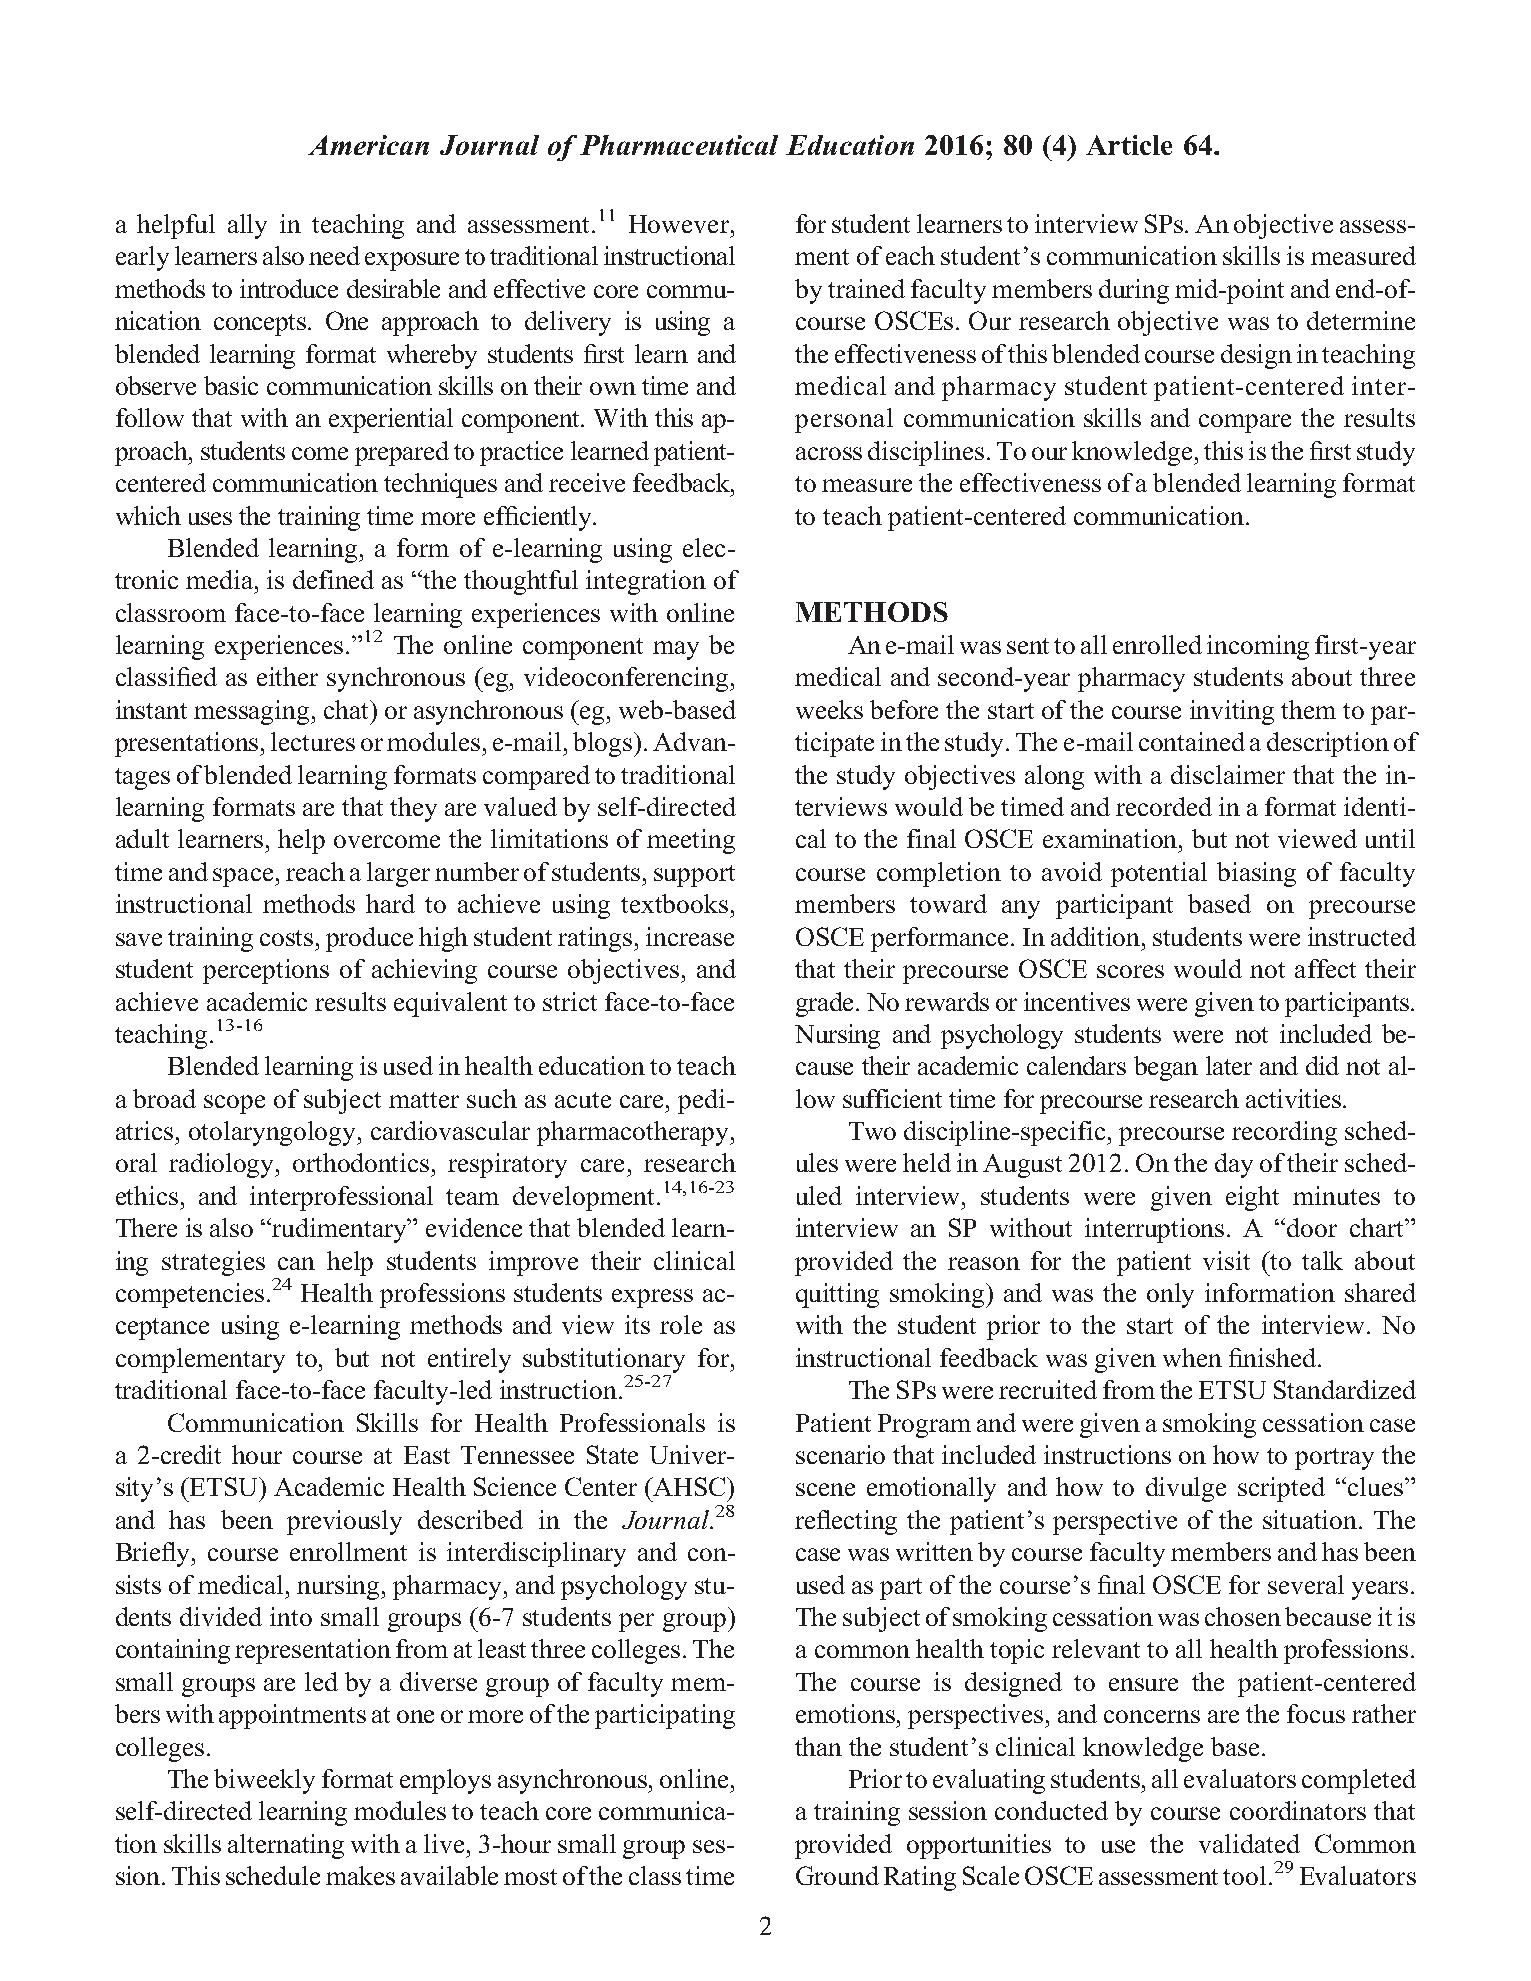 The image size is (1531, 1981). Describe the element at coordinates (1232, 712) in the page. I see `inviting` at that location.
